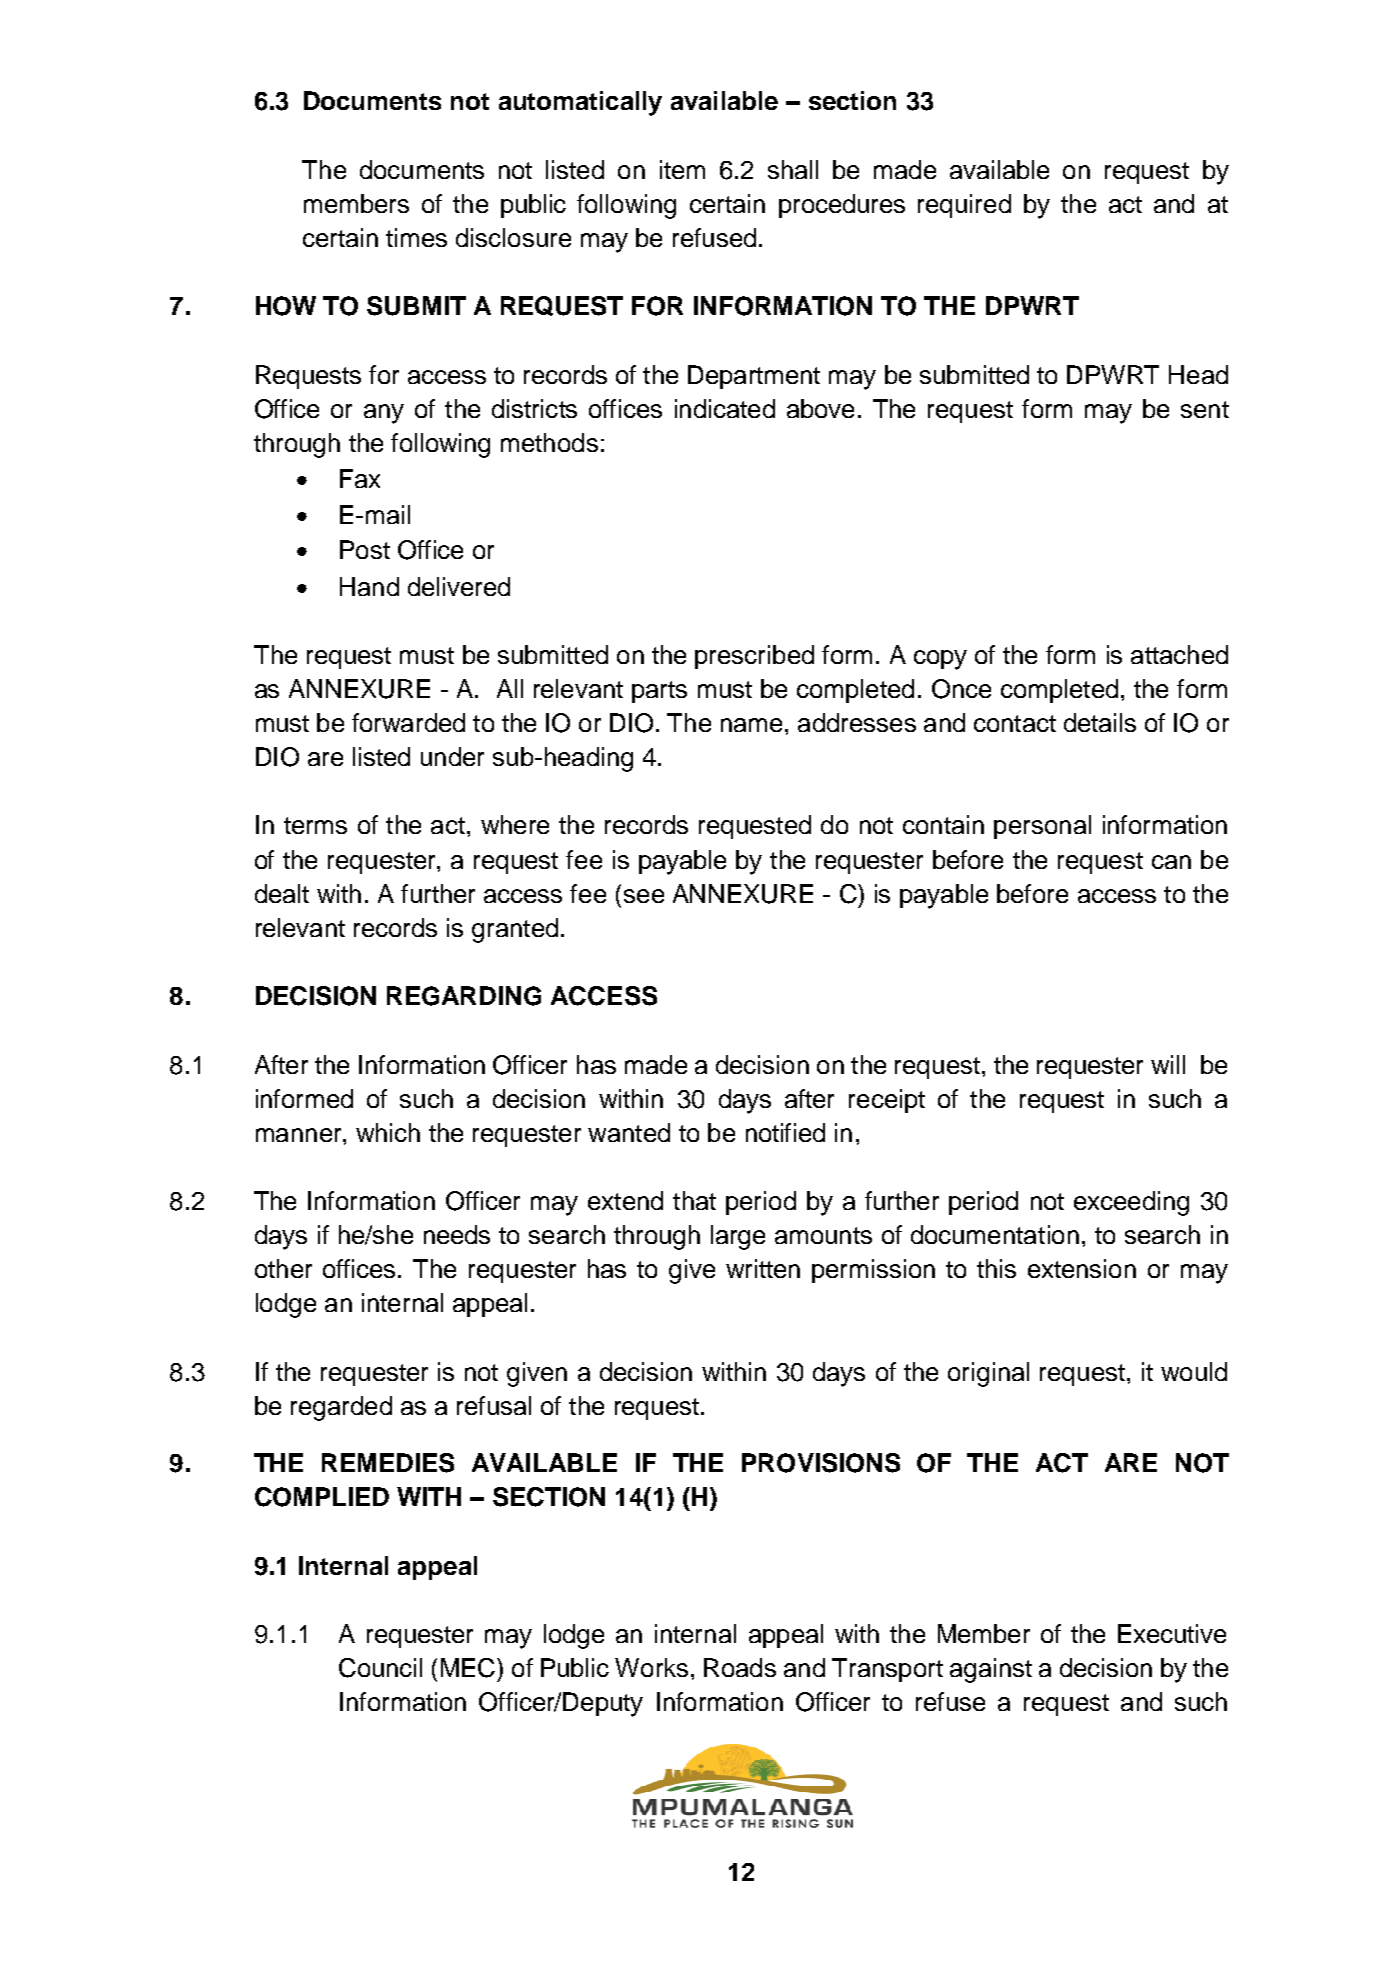 This screenshot has height=1976, width=1398. What do you see at coordinates (964, 206) in the screenshot?
I see `required` at bounding box center [964, 206].
